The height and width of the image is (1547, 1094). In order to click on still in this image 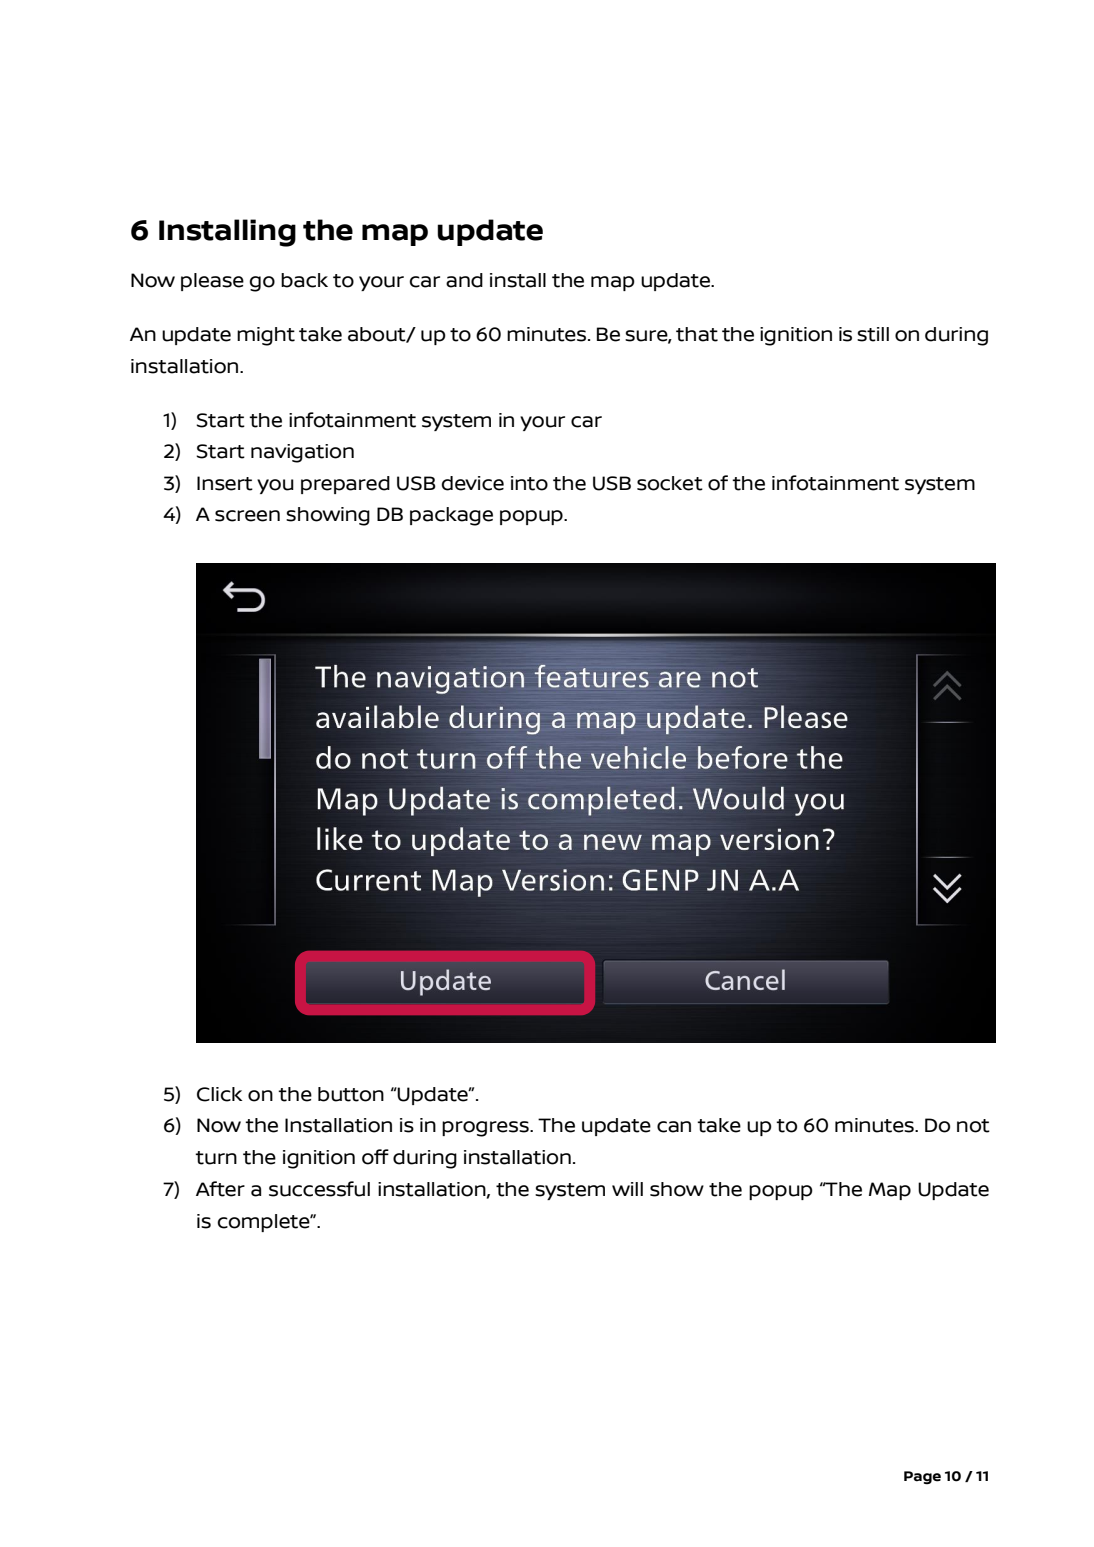, I will do `click(873, 334)`.
